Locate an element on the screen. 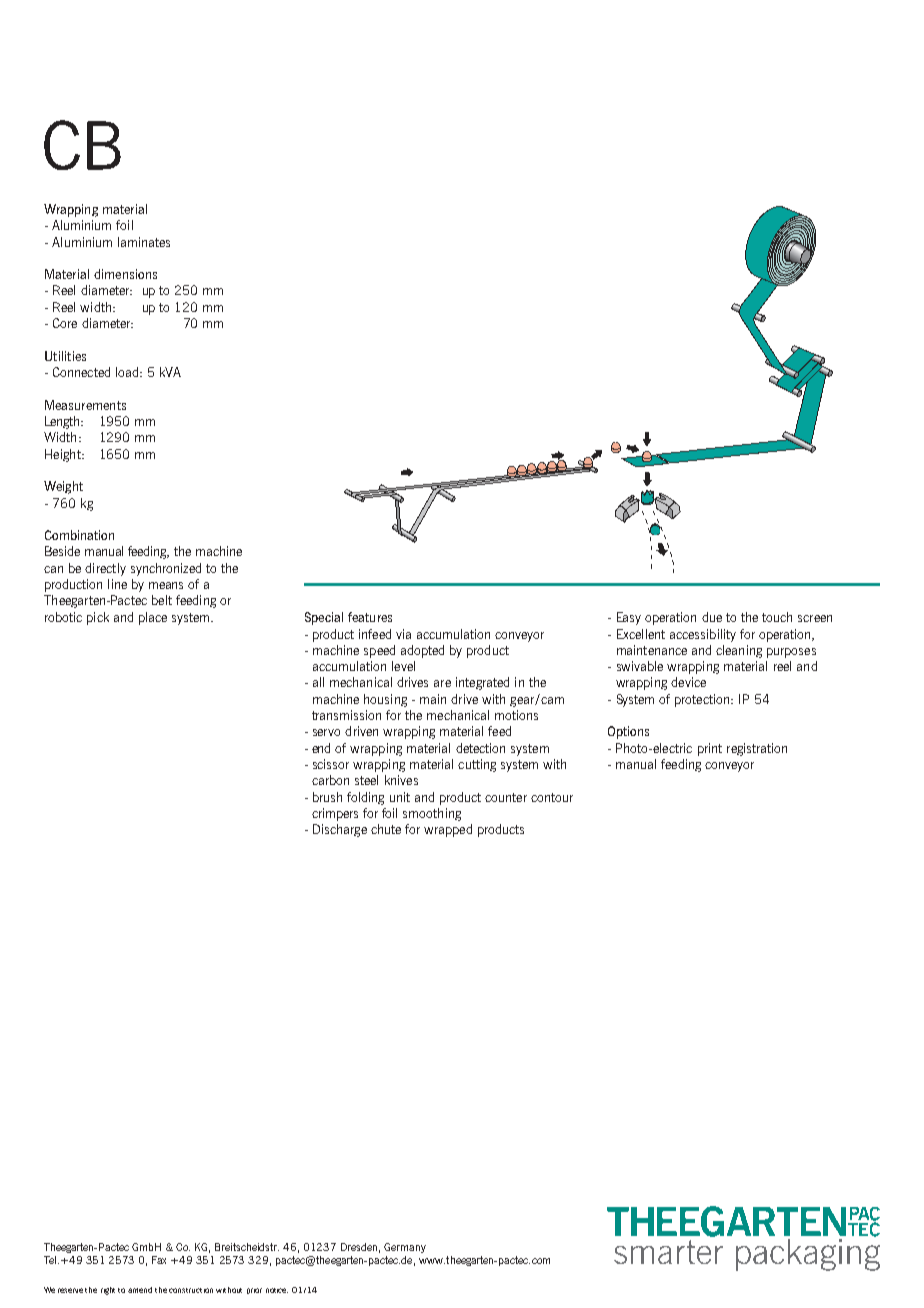 The width and height of the screenshot is (924, 1308). due is located at coordinates (712, 617).
